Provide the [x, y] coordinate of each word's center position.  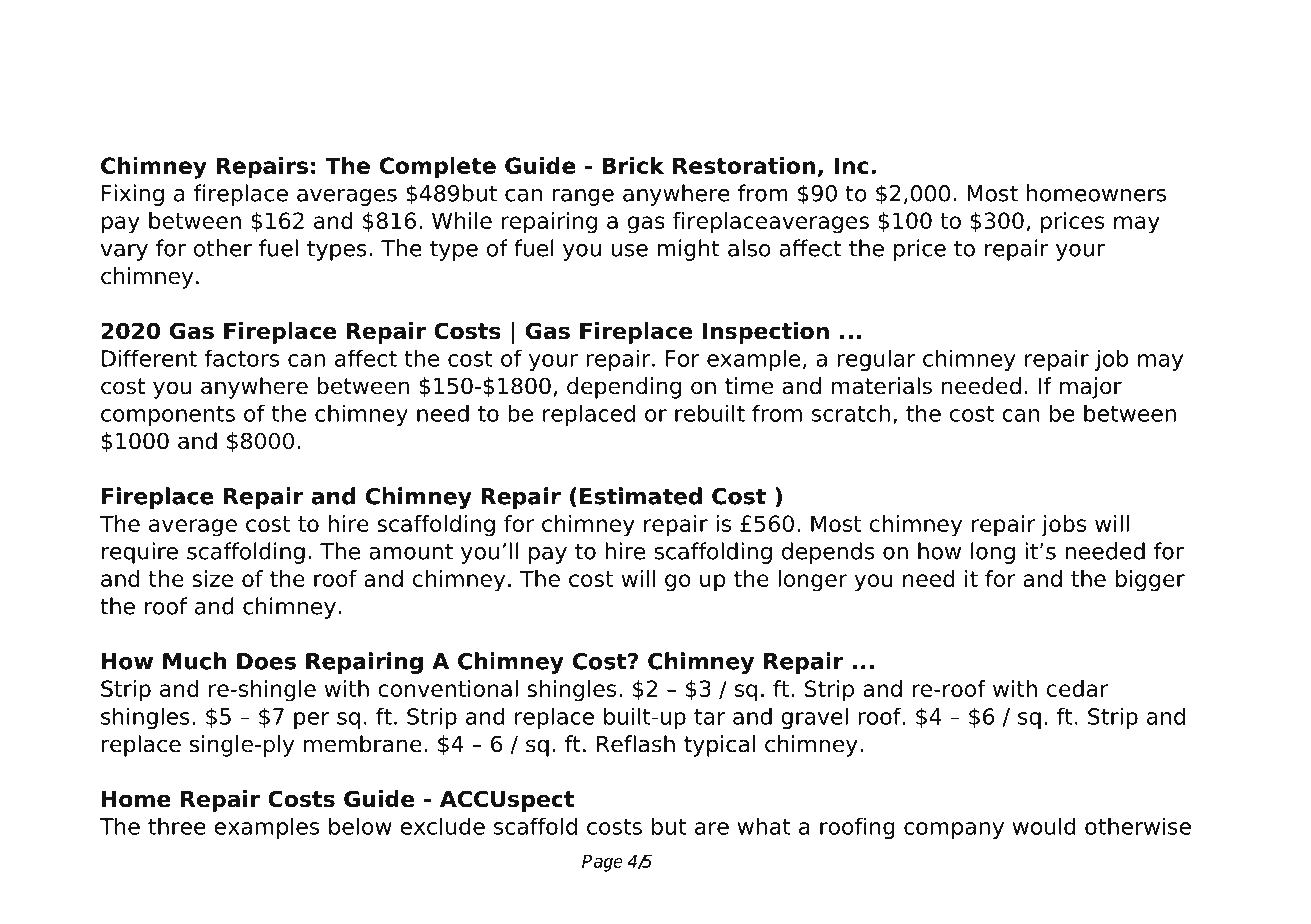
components [168, 416]
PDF [266, 50]
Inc [851, 165]
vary [124, 252]
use [629, 250]
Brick [633, 165]
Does [266, 661]
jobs [1064, 526]
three [177, 826]
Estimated [641, 496]
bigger [1150, 581]
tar [709, 717]
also [749, 248]
